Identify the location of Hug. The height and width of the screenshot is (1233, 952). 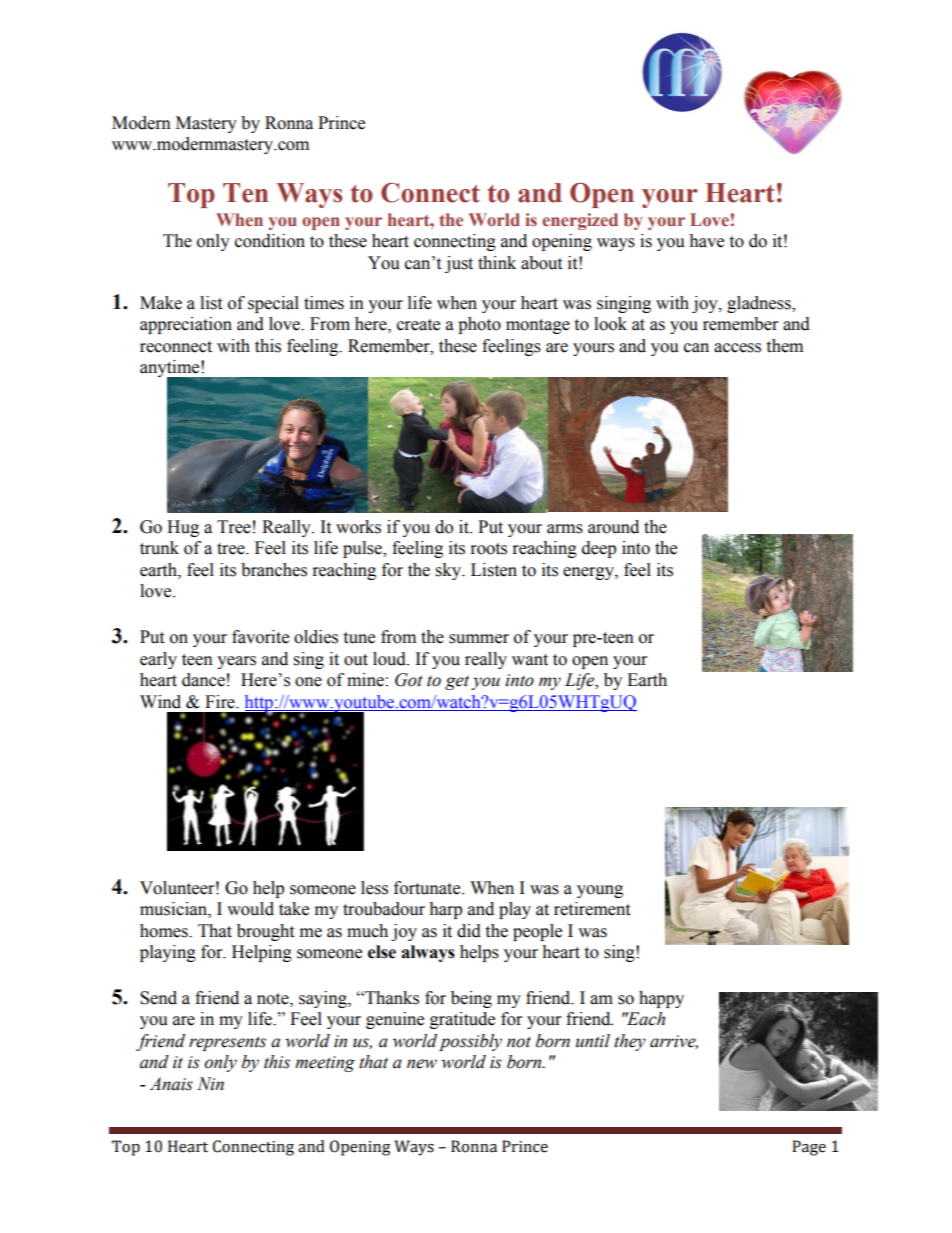
(183, 528).
